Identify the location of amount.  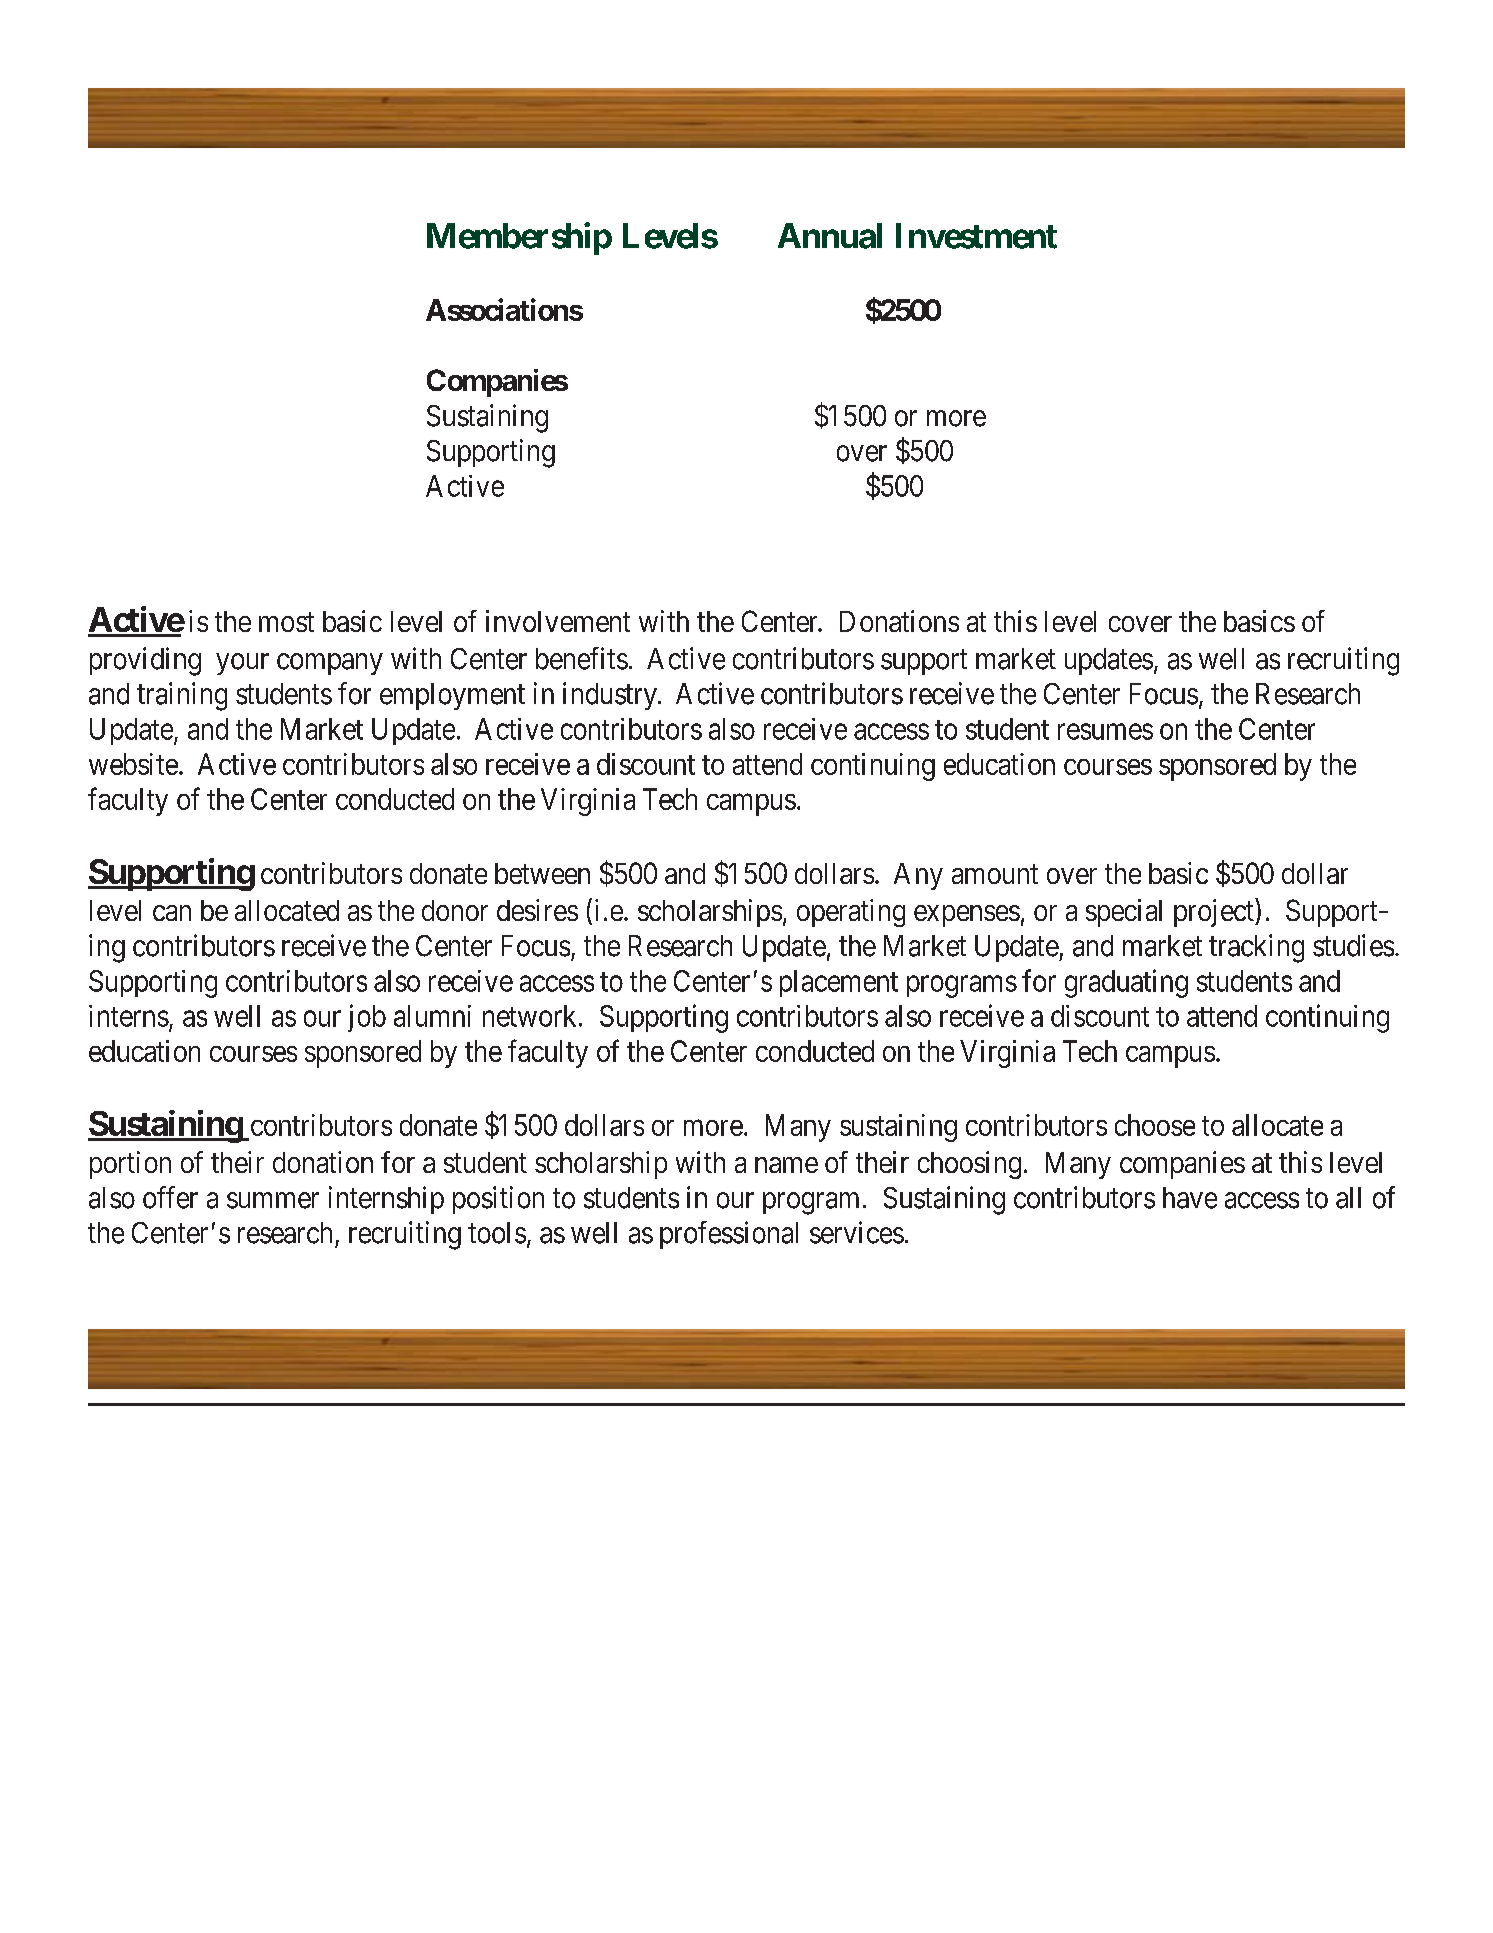
(995, 874).
